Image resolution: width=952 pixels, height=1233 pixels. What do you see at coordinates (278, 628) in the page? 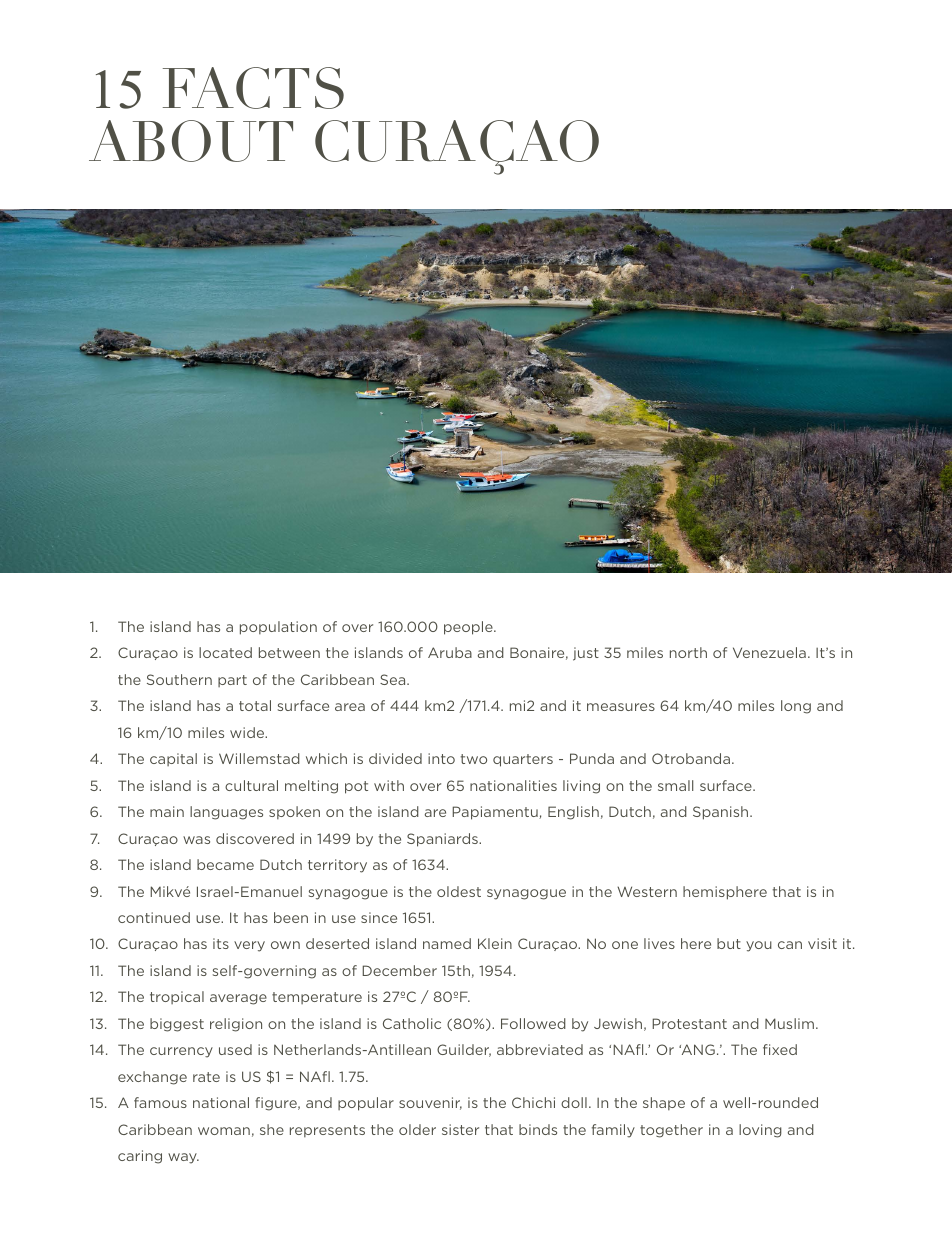
I see `population` at bounding box center [278, 628].
